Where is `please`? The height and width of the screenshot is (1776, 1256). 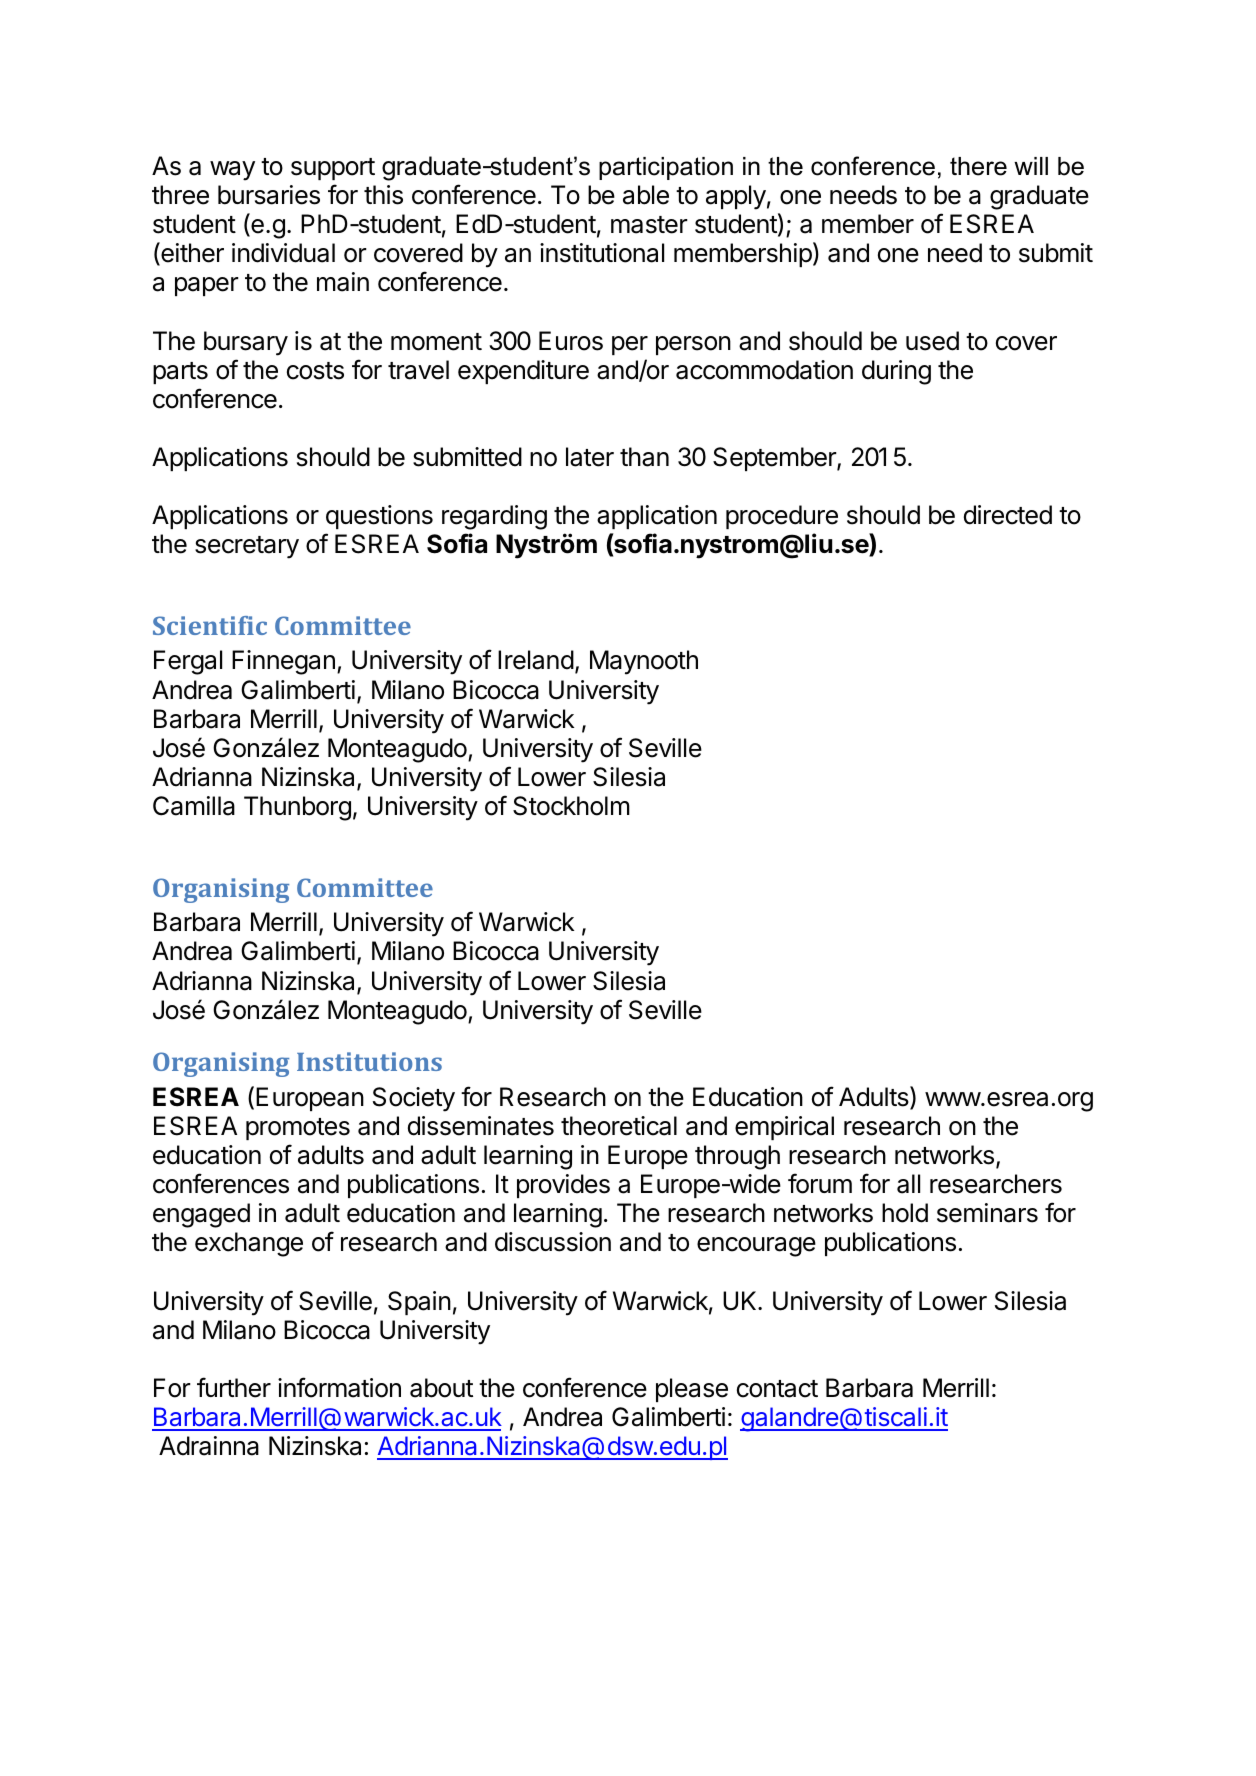 please is located at coordinates (692, 1390).
